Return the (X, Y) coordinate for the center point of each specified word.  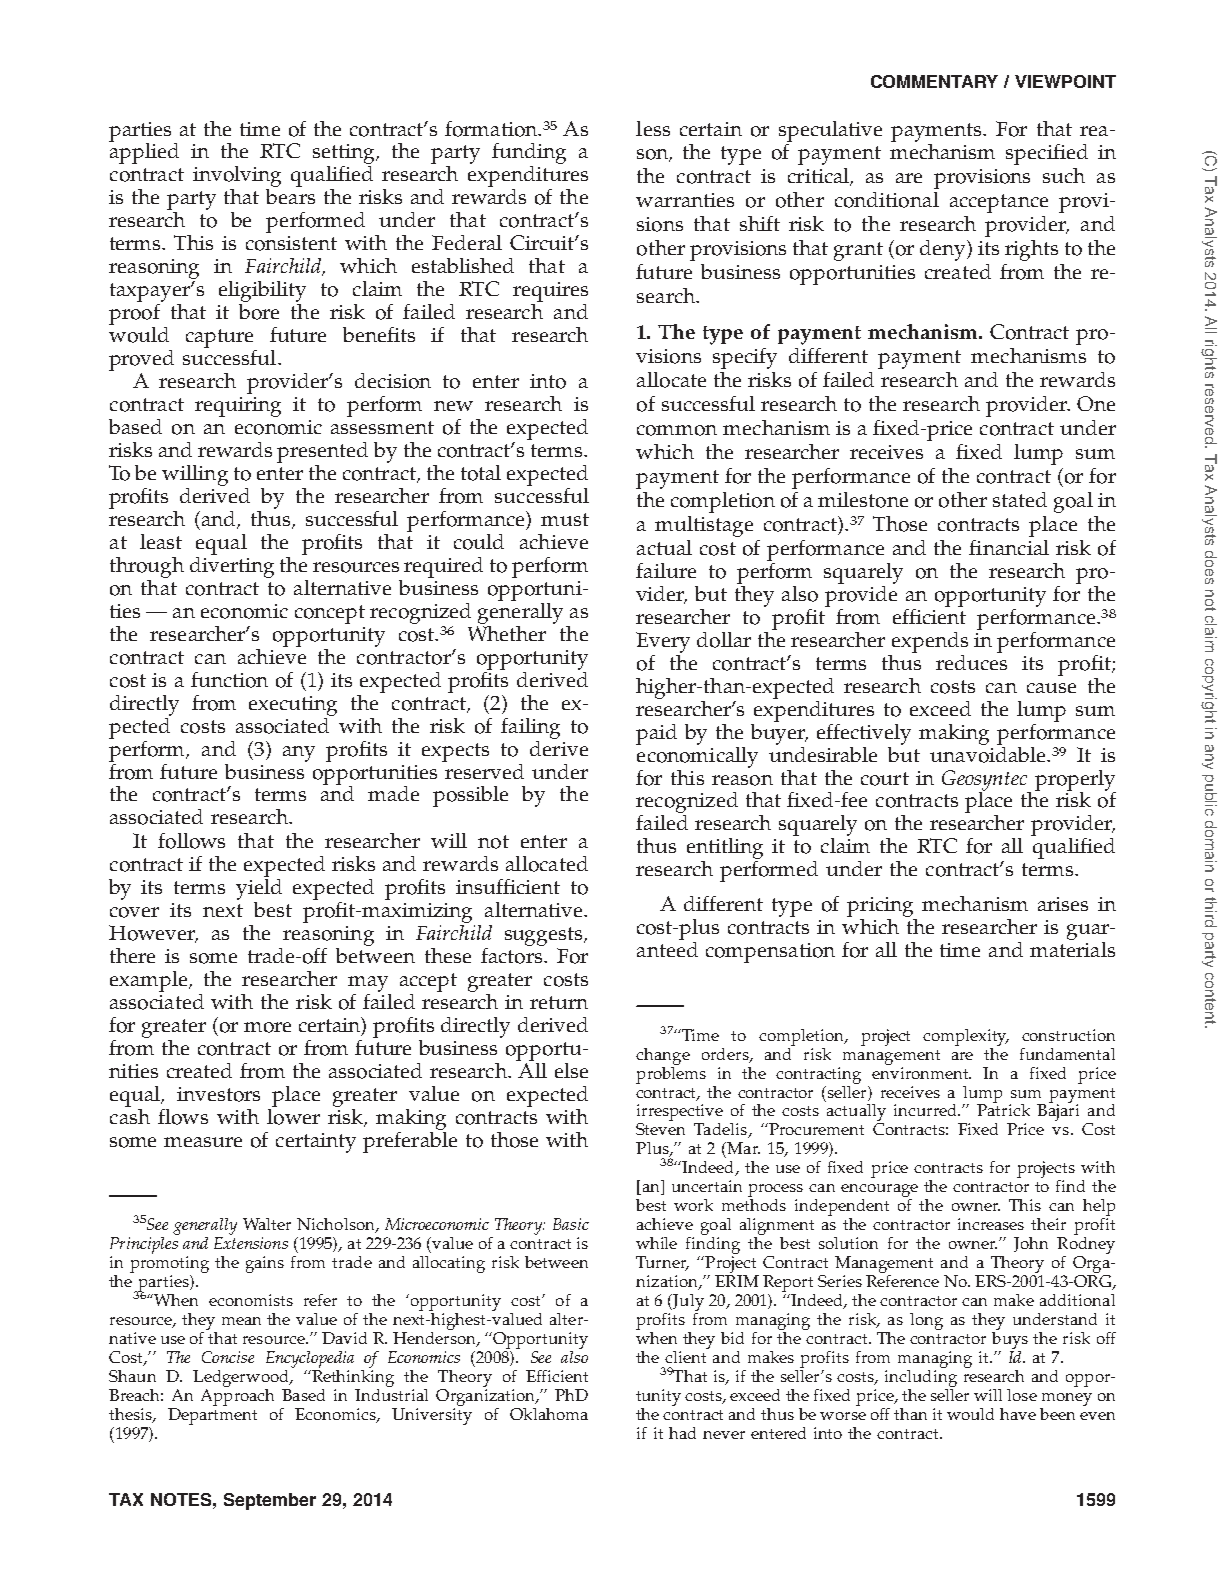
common (677, 430)
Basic (571, 1224)
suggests (545, 938)
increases (991, 1224)
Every (663, 642)
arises (1063, 904)
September (270, 1501)
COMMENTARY (934, 81)
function (229, 680)
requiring (238, 407)
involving (237, 178)
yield (259, 891)
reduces (971, 661)
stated (1020, 499)
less (653, 128)
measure (203, 1142)
